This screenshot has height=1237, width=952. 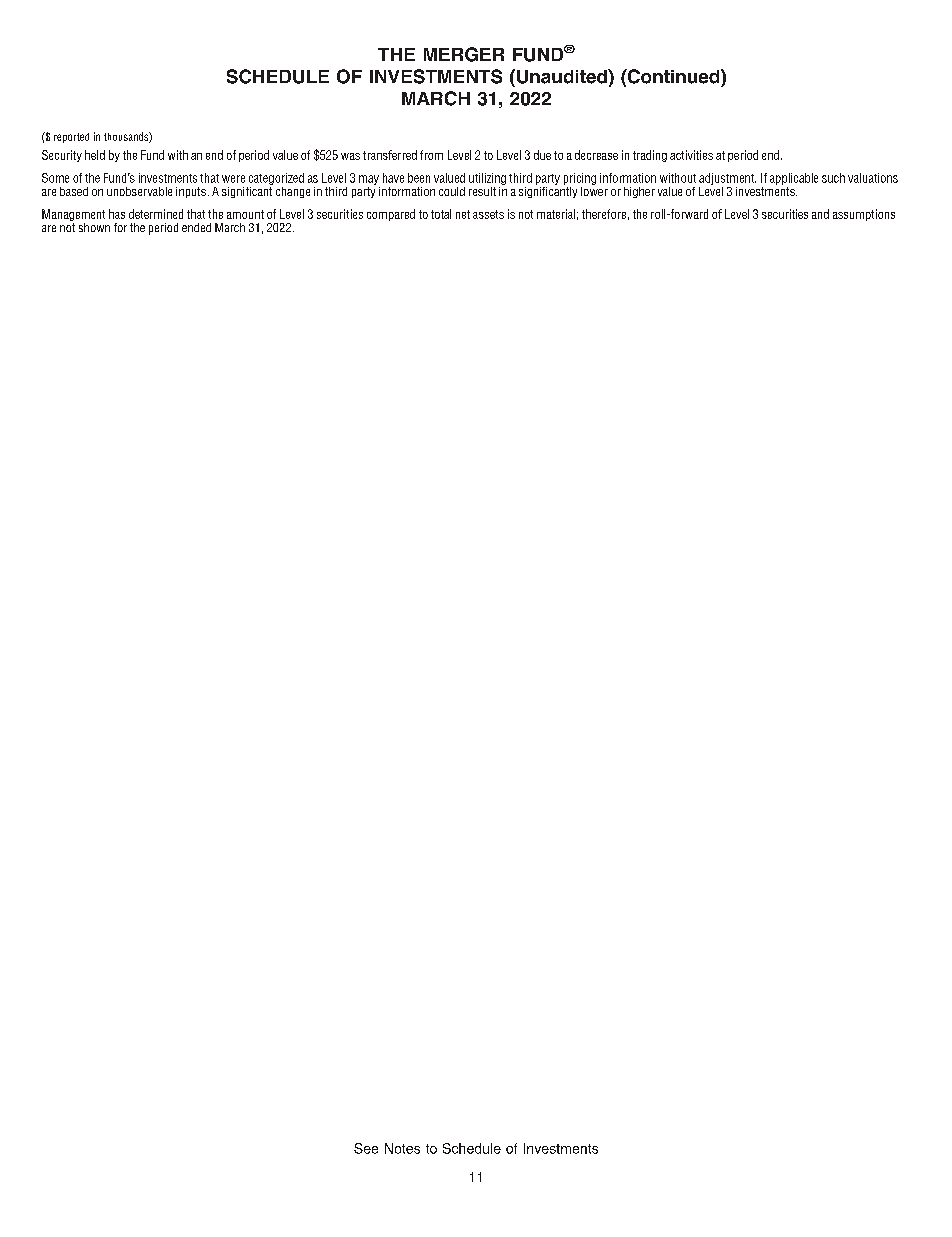 I want to click on ended, so click(x=196, y=227).
